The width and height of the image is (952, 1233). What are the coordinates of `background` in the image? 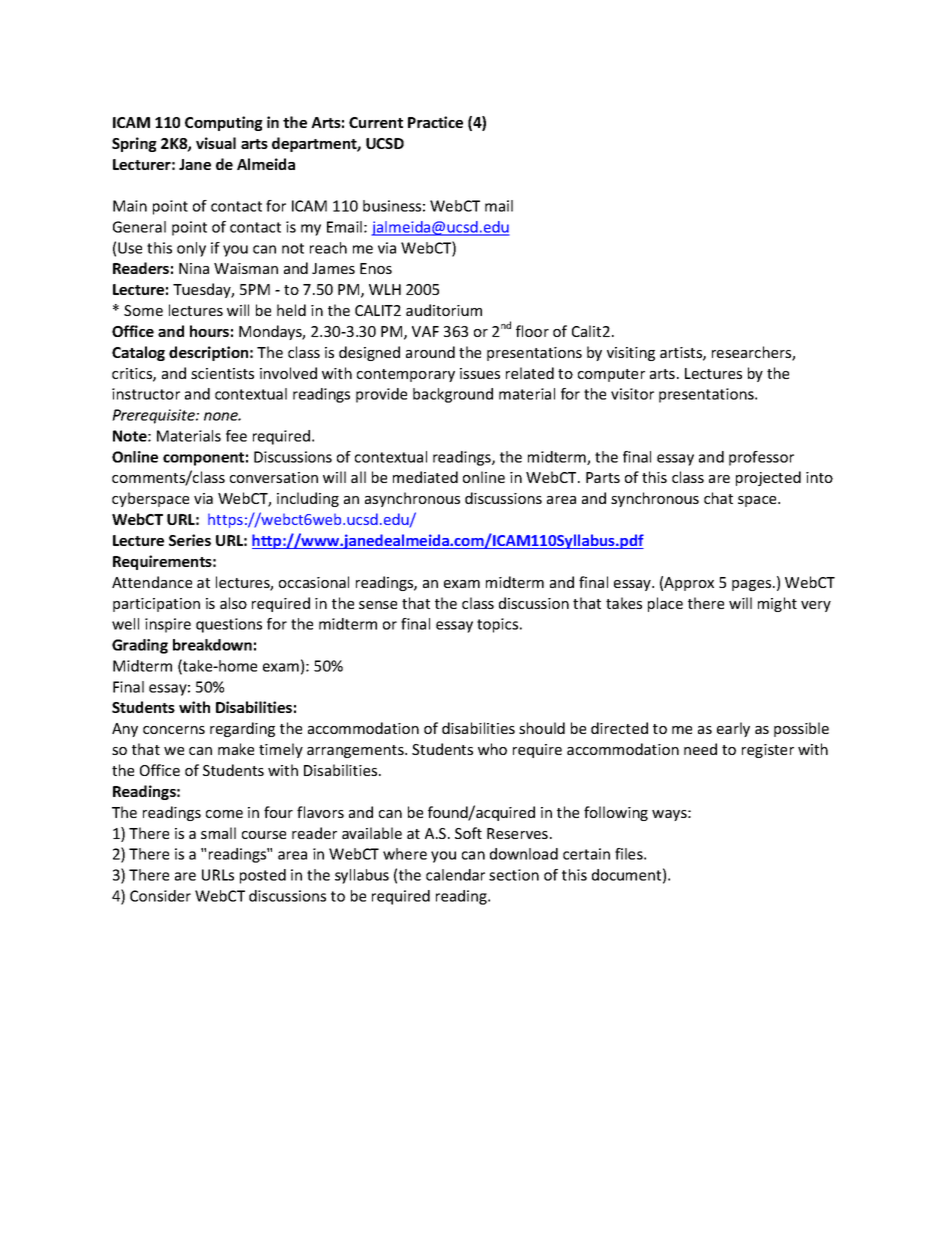 It's located at (453, 395).
